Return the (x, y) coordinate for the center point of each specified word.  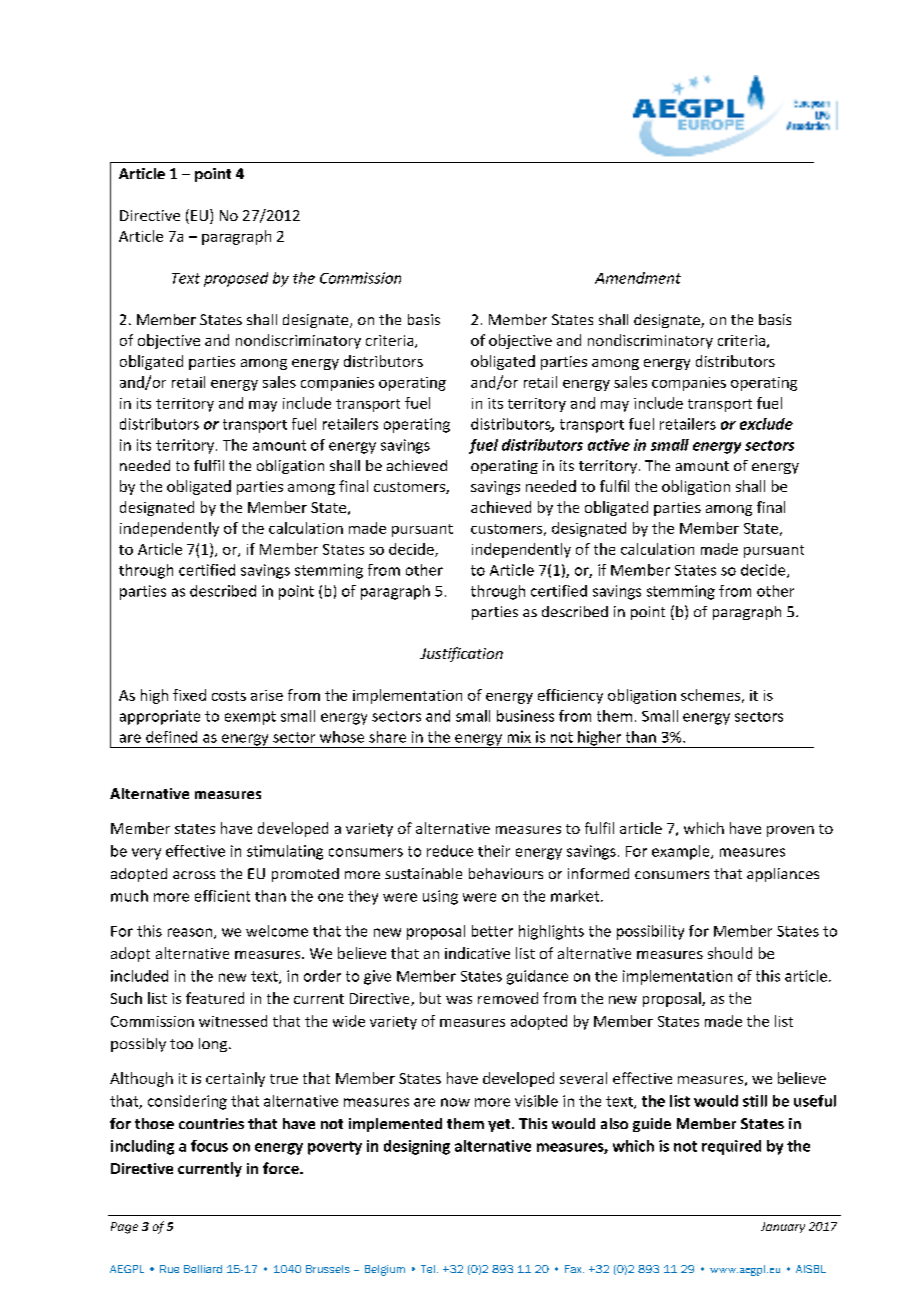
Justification (461, 654)
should (730, 953)
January (783, 1227)
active (609, 445)
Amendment (638, 278)
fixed (189, 695)
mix (519, 737)
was (459, 1000)
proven (790, 831)
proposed (236, 279)
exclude (766, 424)
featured (215, 998)
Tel (428, 1269)
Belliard (203, 1269)
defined (171, 737)
